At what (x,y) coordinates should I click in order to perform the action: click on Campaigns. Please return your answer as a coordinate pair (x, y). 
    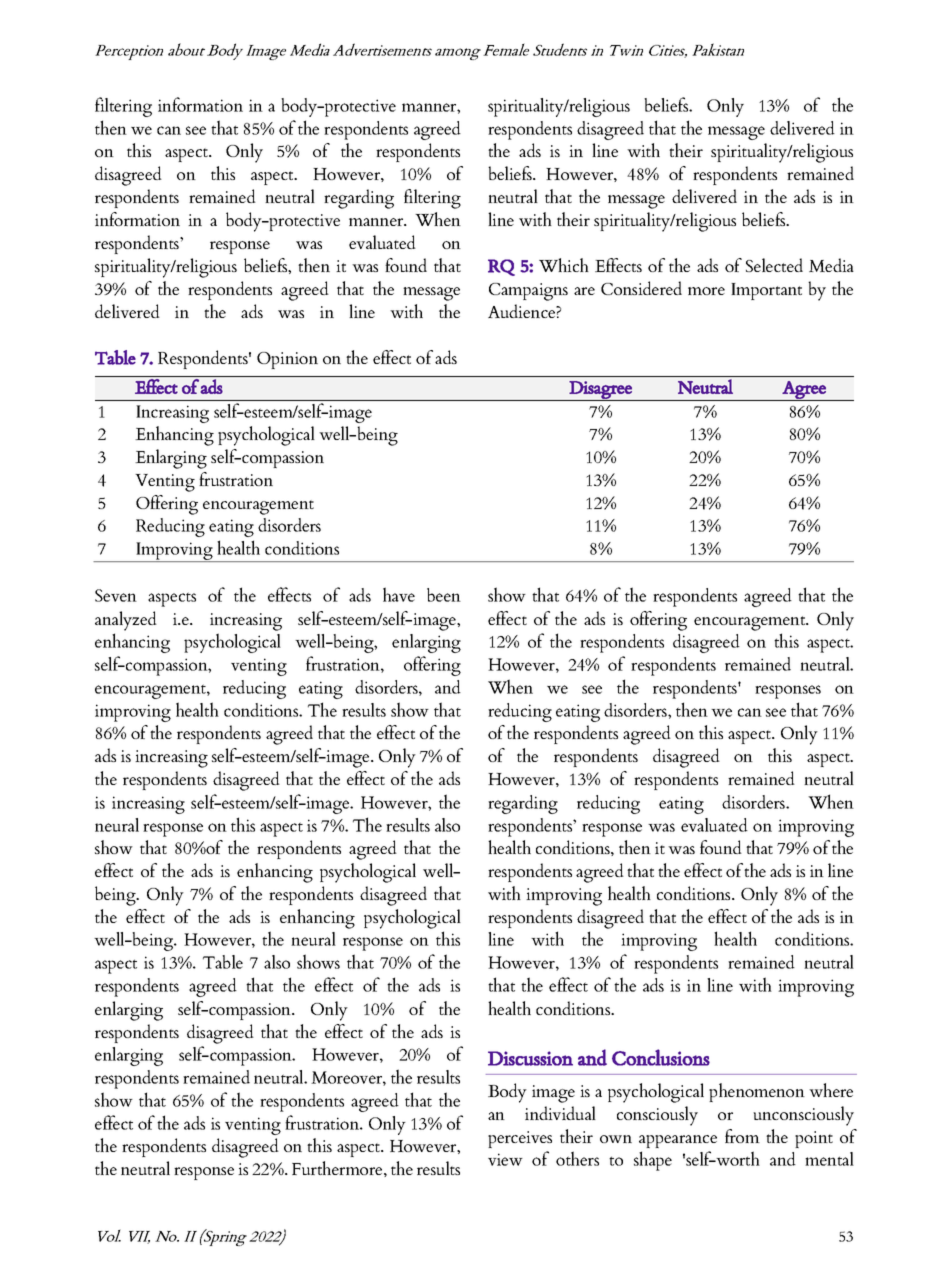
    Looking at the image, I should click on (528, 292).
